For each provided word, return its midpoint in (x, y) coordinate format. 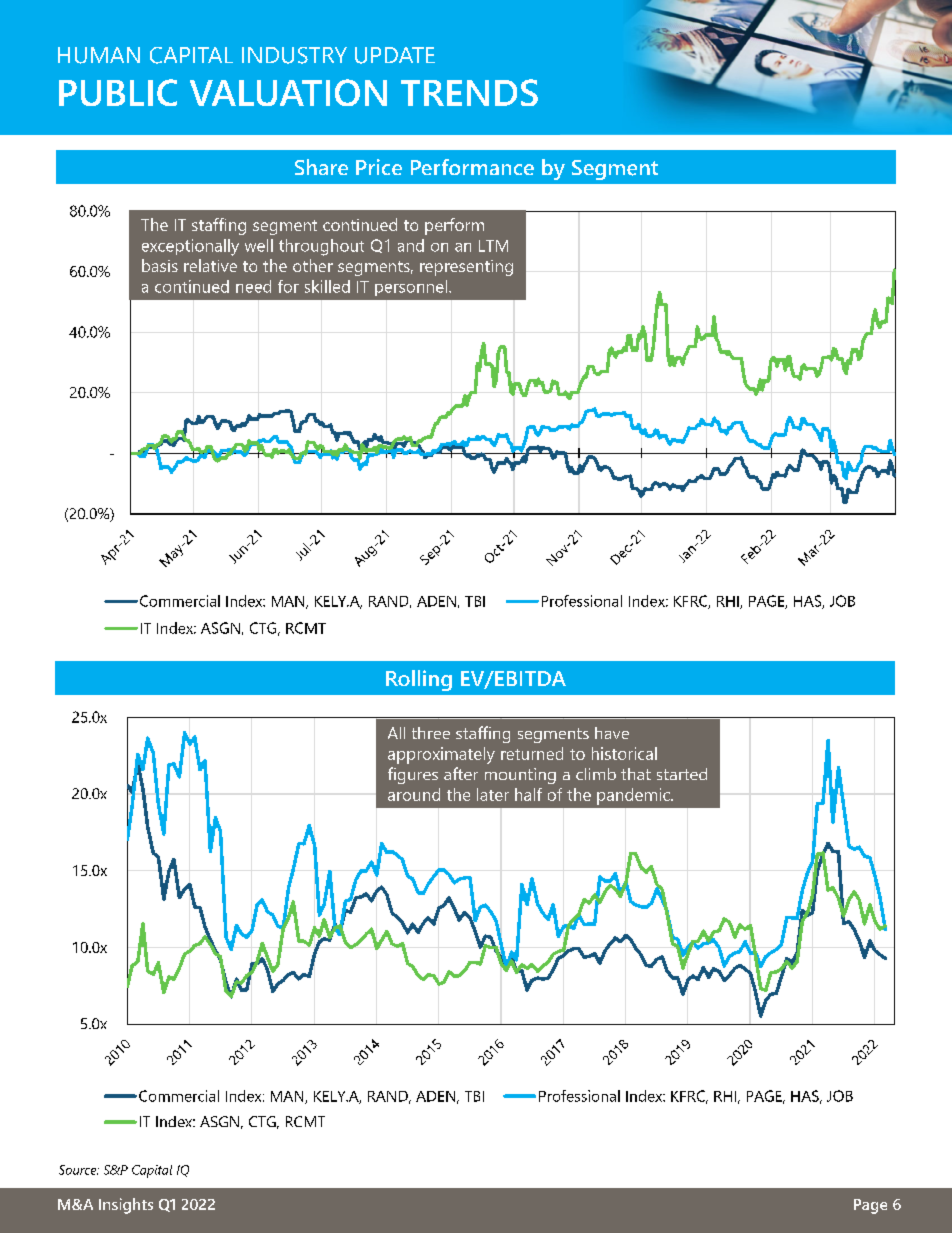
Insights (126, 1206)
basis (160, 265)
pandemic (634, 796)
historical (624, 753)
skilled (327, 286)
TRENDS (469, 92)
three (431, 733)
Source (79, 1170)
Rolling (419, 680)
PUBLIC (118, 92)
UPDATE (395, 55)
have (612, 733)
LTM (493, 246)
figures (413, 775)
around (414, 794)
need (253, 286)
